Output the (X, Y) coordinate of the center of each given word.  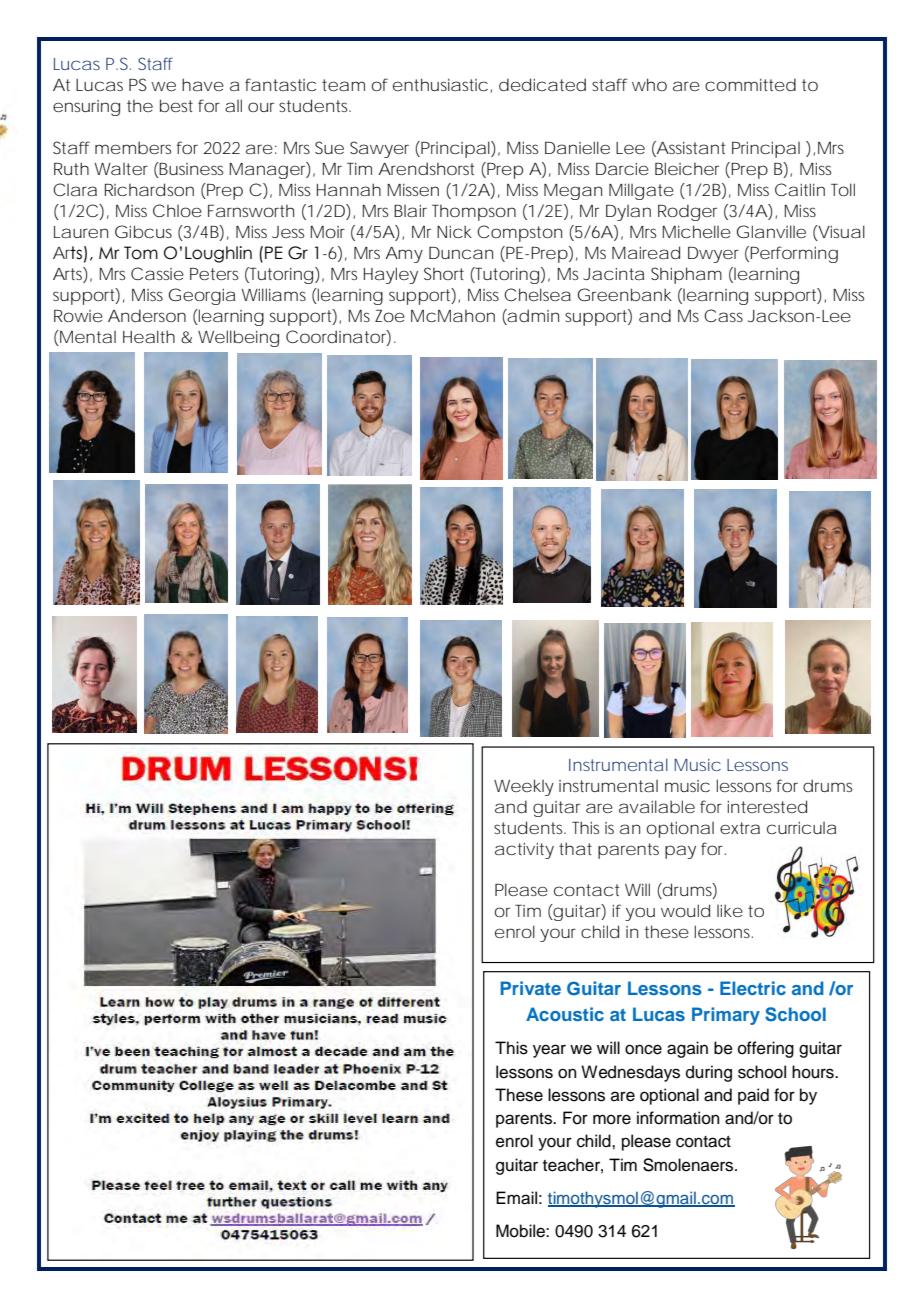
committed (750, 84)
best (176, 105)
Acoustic (565, 1014)
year (549, 1051)
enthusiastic (440, 84)
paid (753, 1096)
